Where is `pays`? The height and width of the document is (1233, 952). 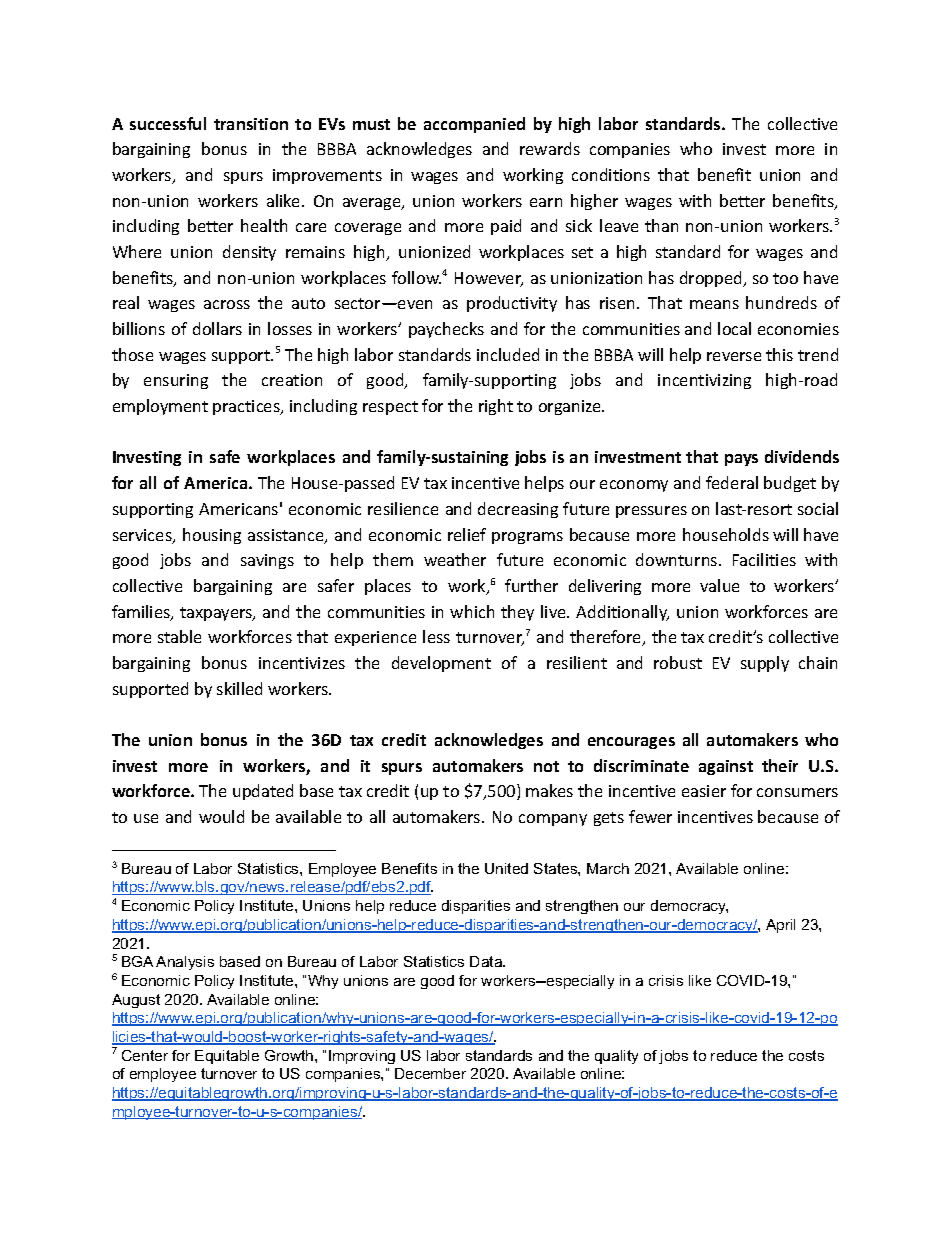
pays is located at coordinates (741, 460).
